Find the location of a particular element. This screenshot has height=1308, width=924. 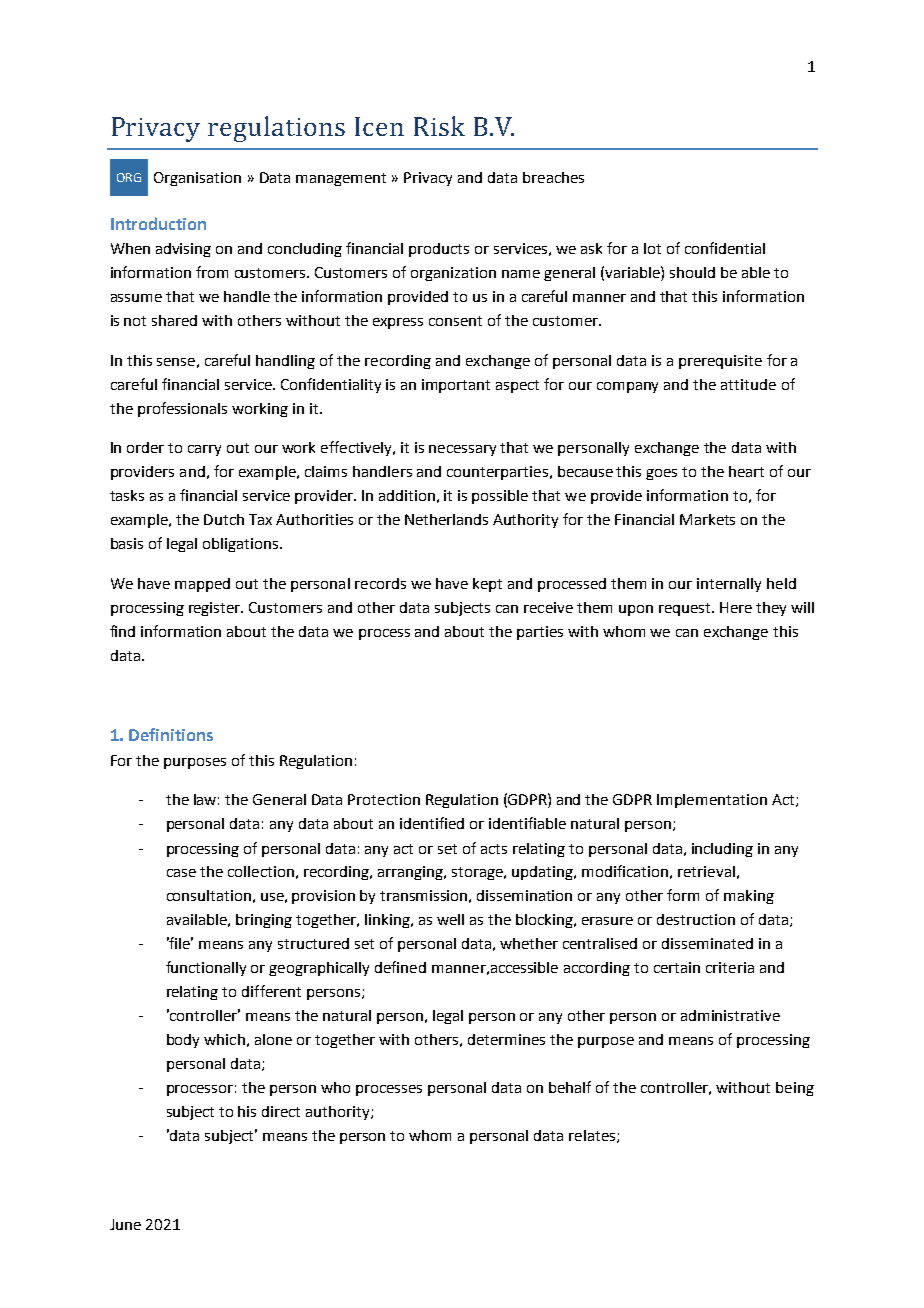

Definitions is located at coordinates (171, 734).
